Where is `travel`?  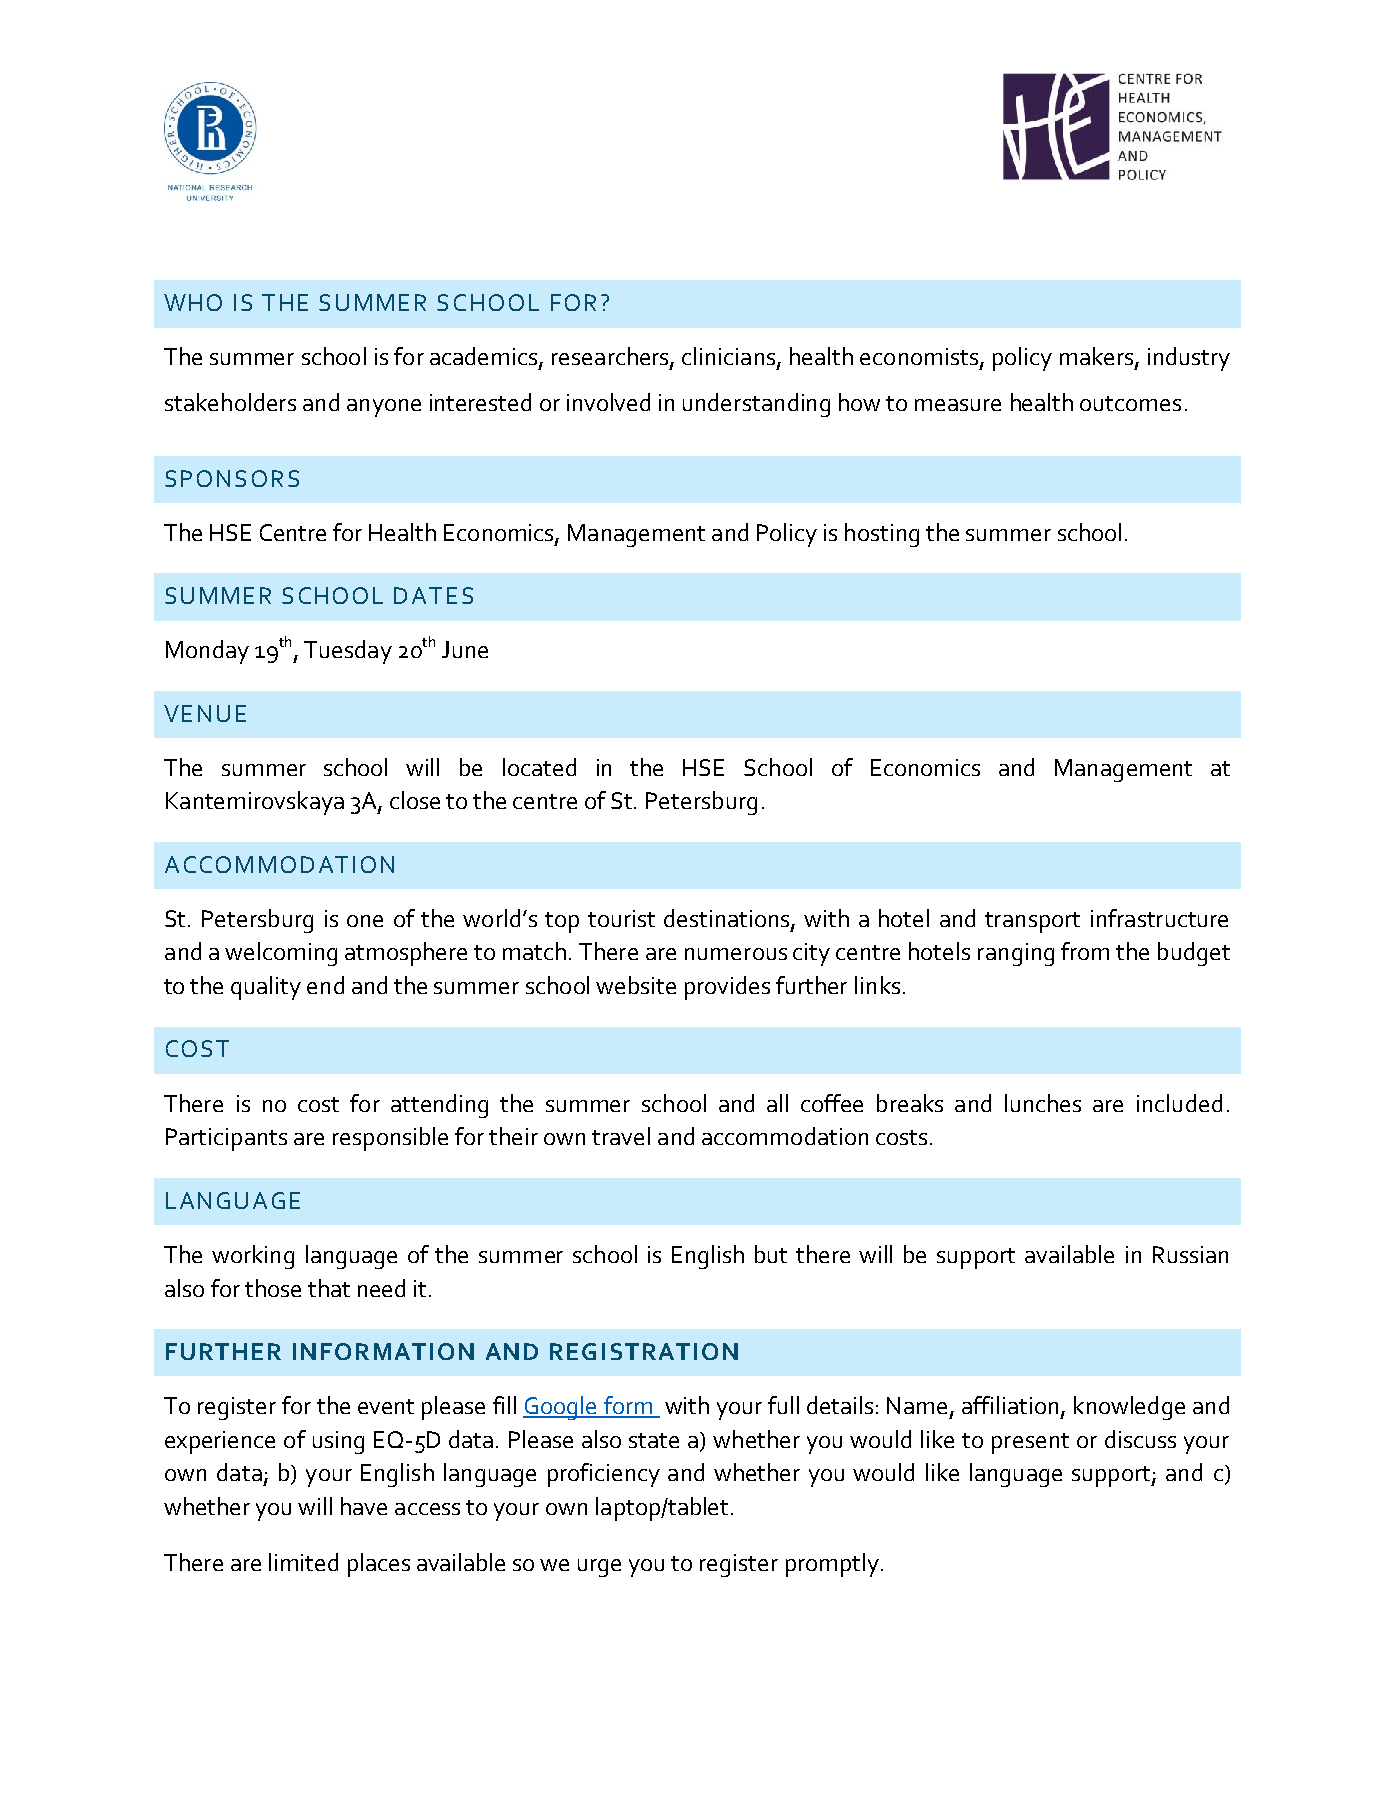 travel is located at coordinates (621, 1136).
